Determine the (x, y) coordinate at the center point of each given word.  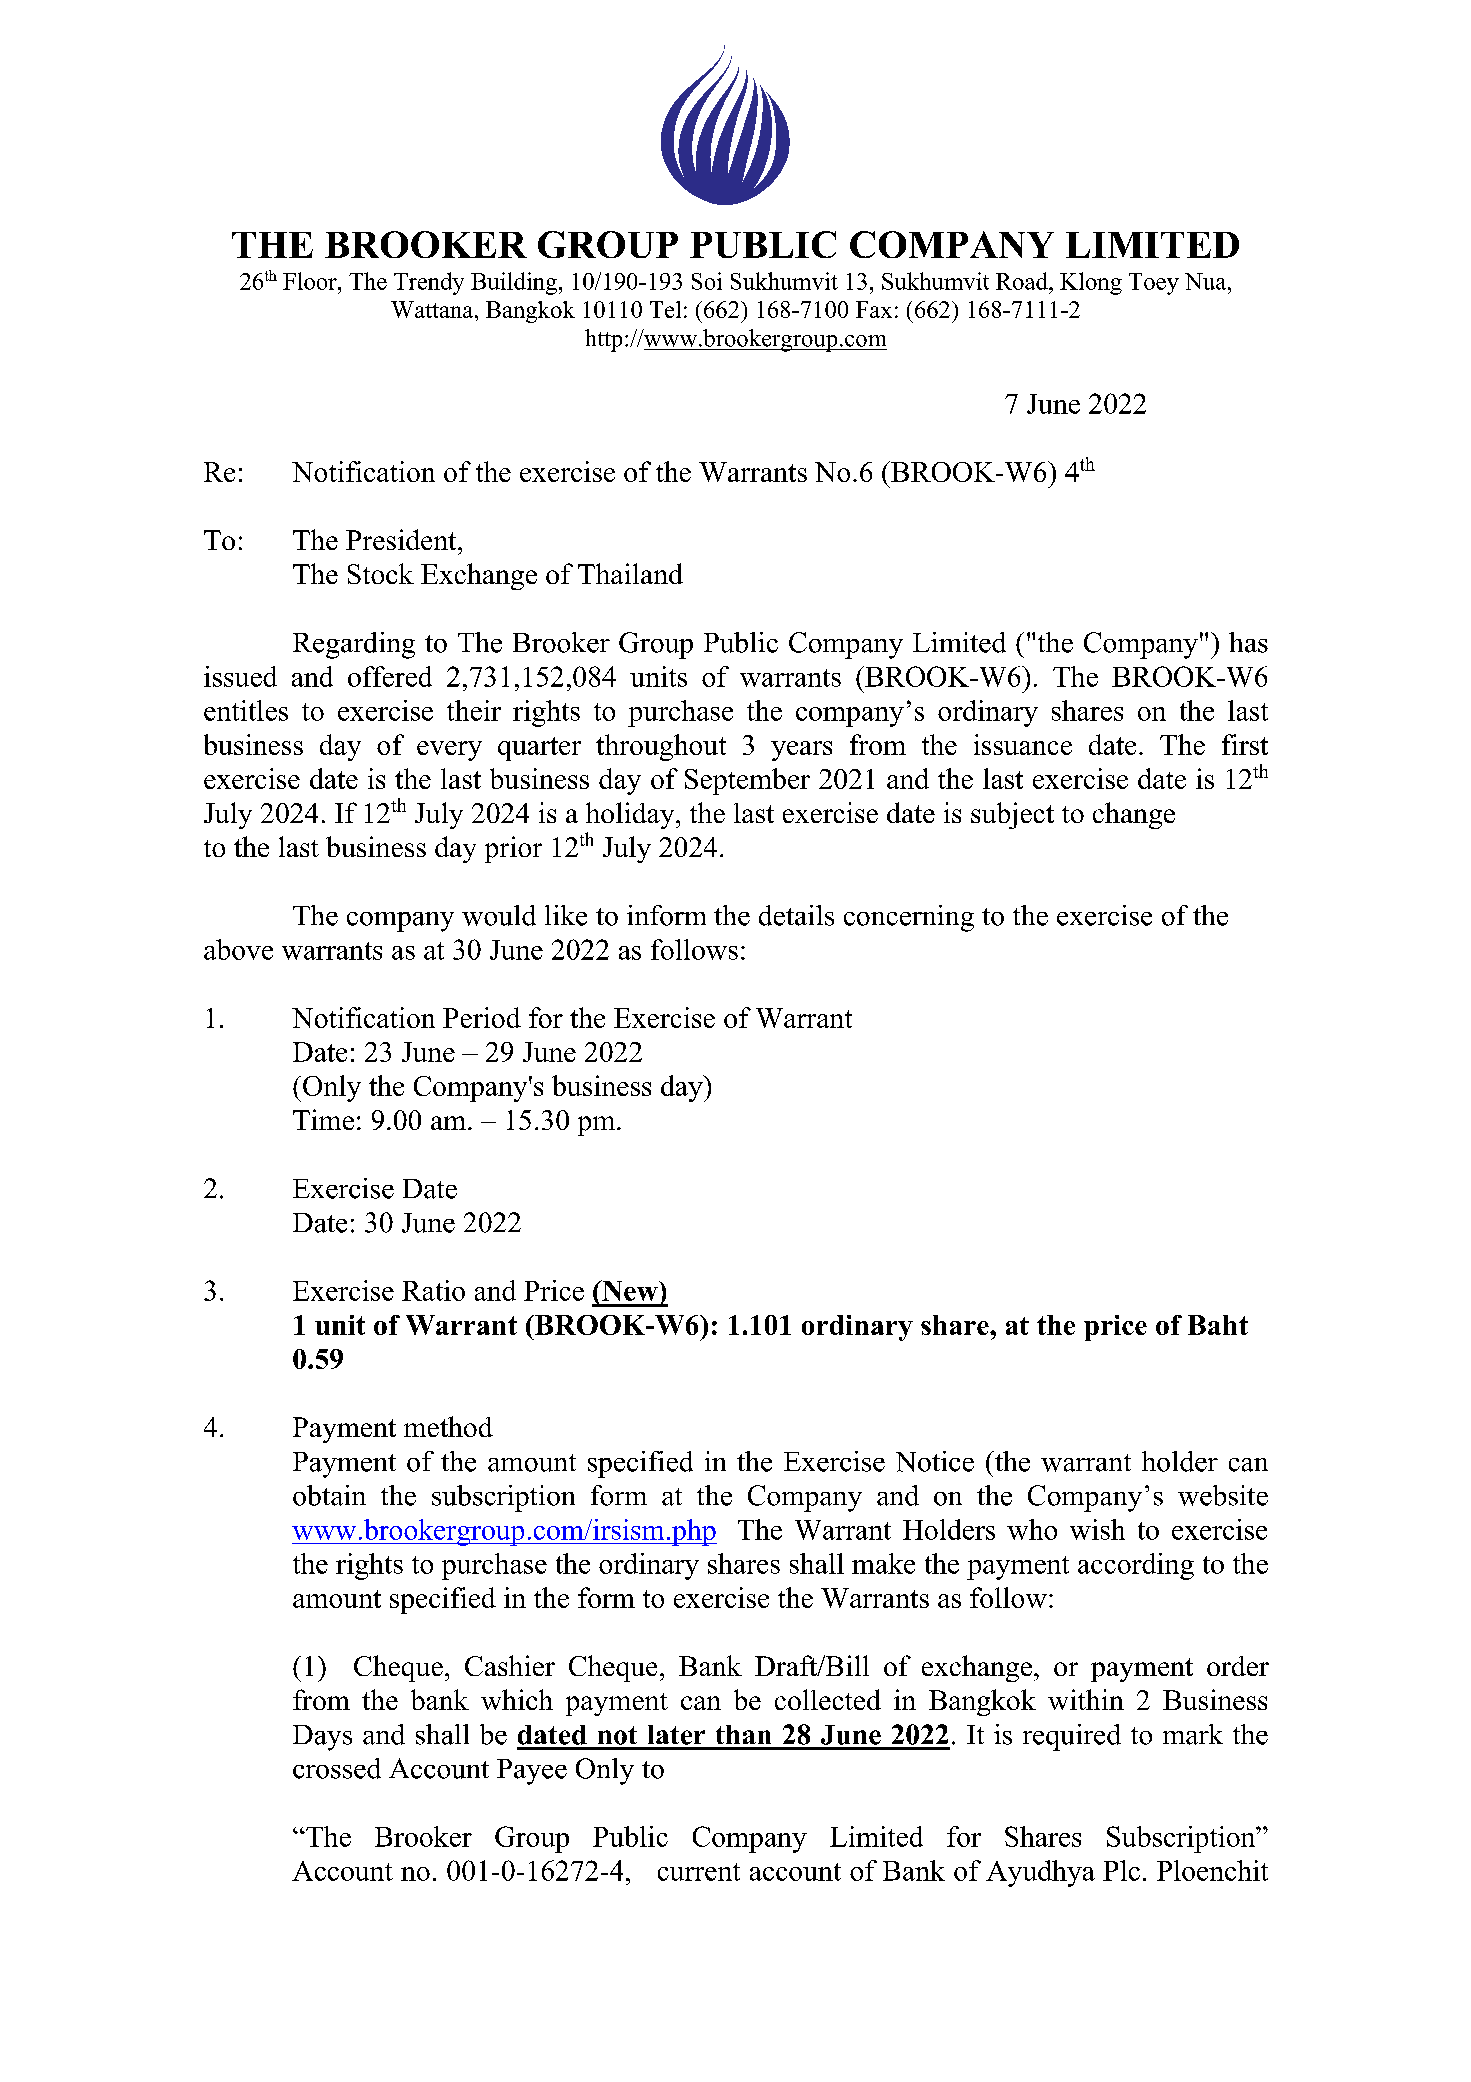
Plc (1121, 1870)
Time (323, 1119)
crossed (337, 1768)
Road (1023, 281)
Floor (311, 281)
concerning (909, 918)
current (699, 1872)
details (796, 915)
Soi (707, 281)
